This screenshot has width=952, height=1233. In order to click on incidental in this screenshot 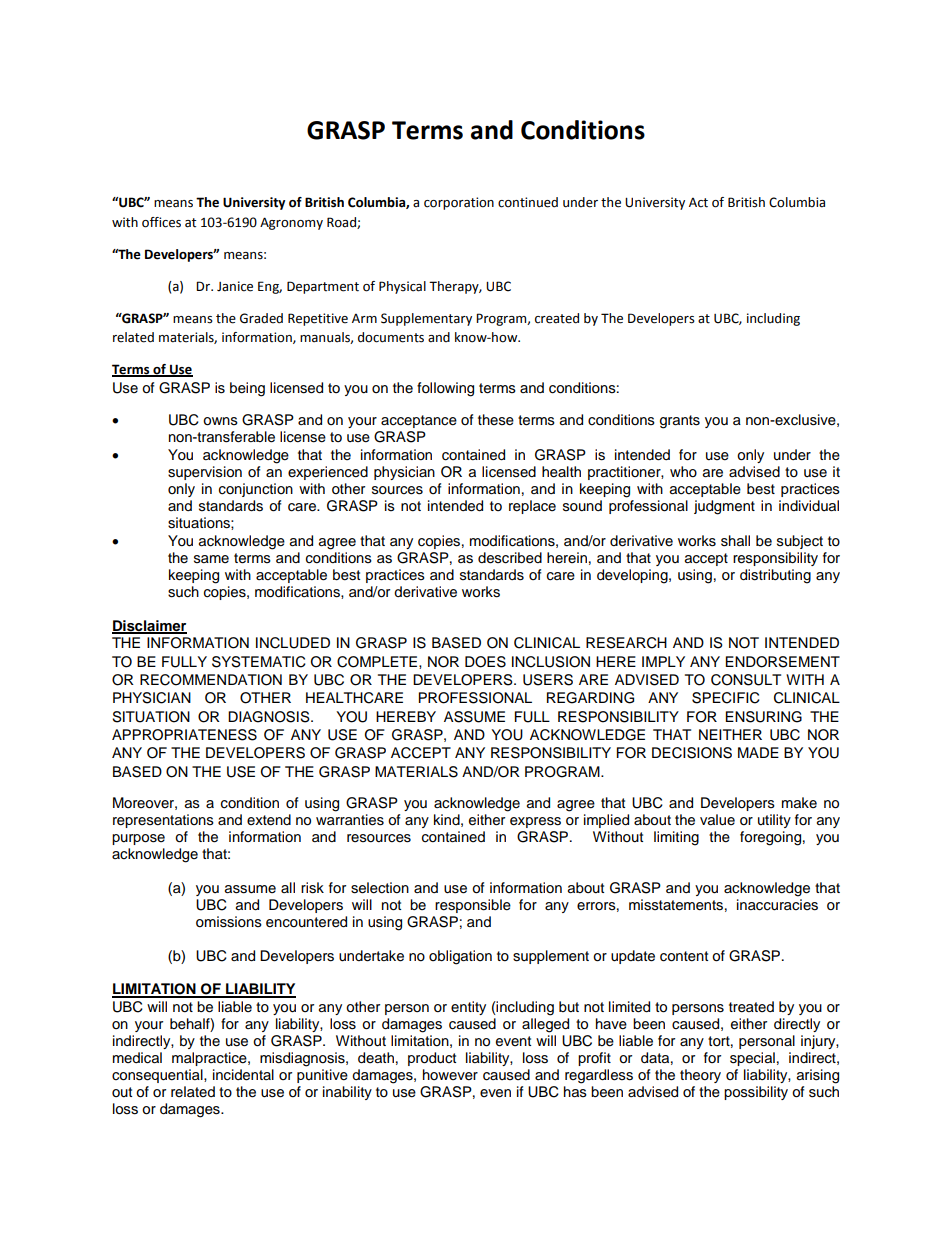, I will do `click(243, 1075)`.
